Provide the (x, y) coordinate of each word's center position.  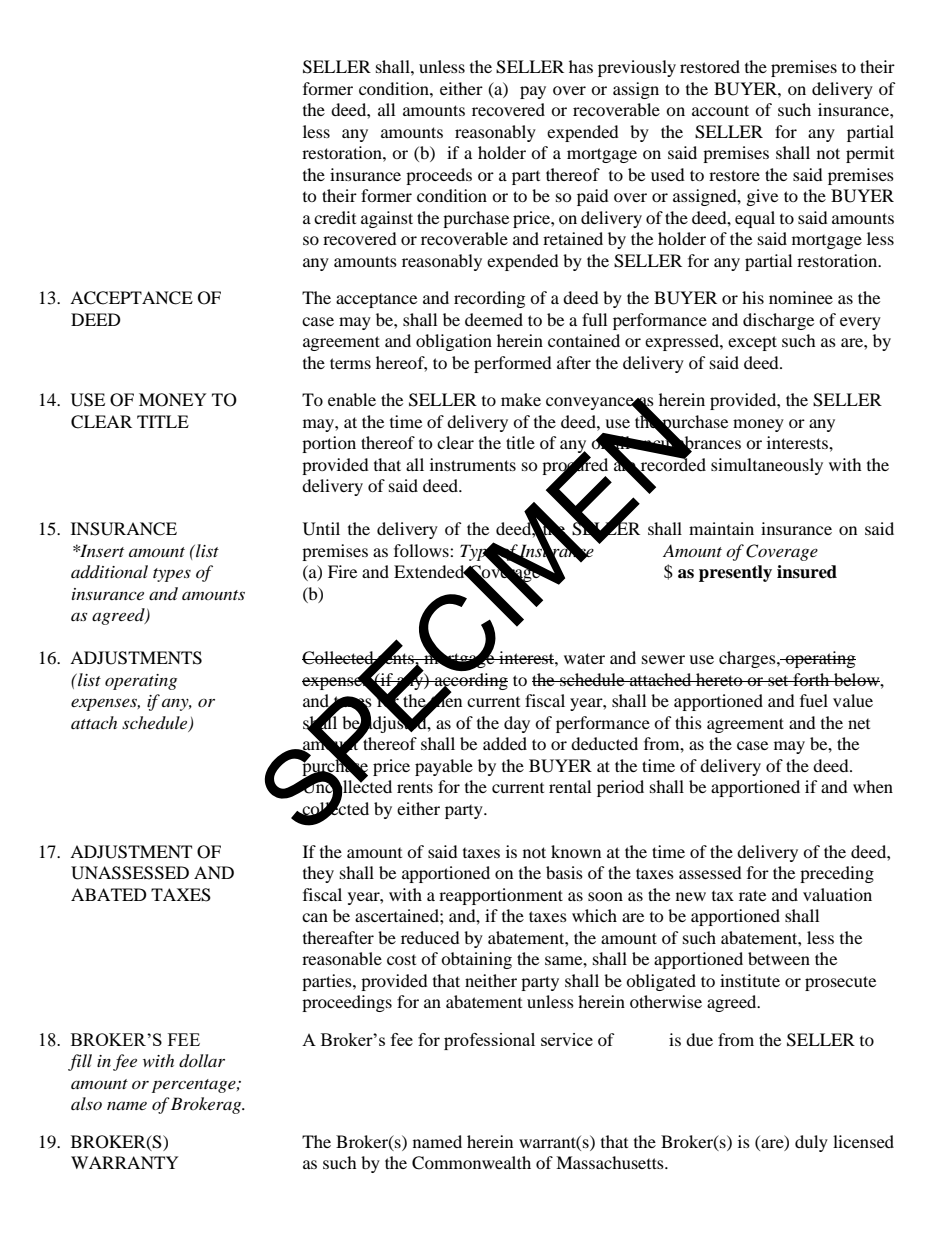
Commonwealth (471, 1163)
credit (335, 217)
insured (807, 572)
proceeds (439, 176)
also (86, 1103)
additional (109, 572)
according (470, 682)
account (720, 110)
